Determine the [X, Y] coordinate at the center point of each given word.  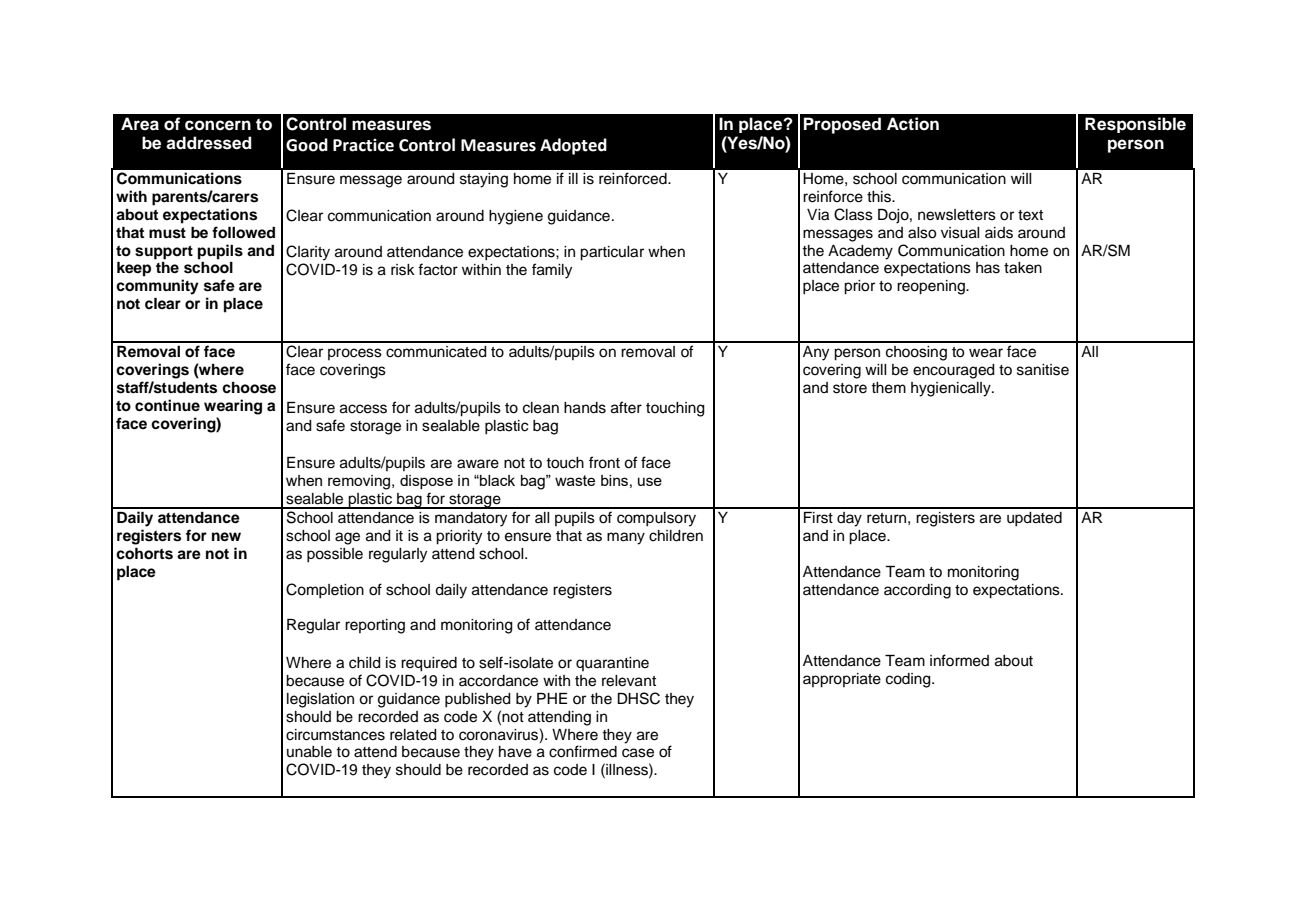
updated [1034, 519]
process [355, 354]
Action [913, 124]
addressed [209, 143]
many [626, 538]
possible [335, 555]
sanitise [1043, 370]
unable [309, 752]
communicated [436, 352]
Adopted [573, 146]
